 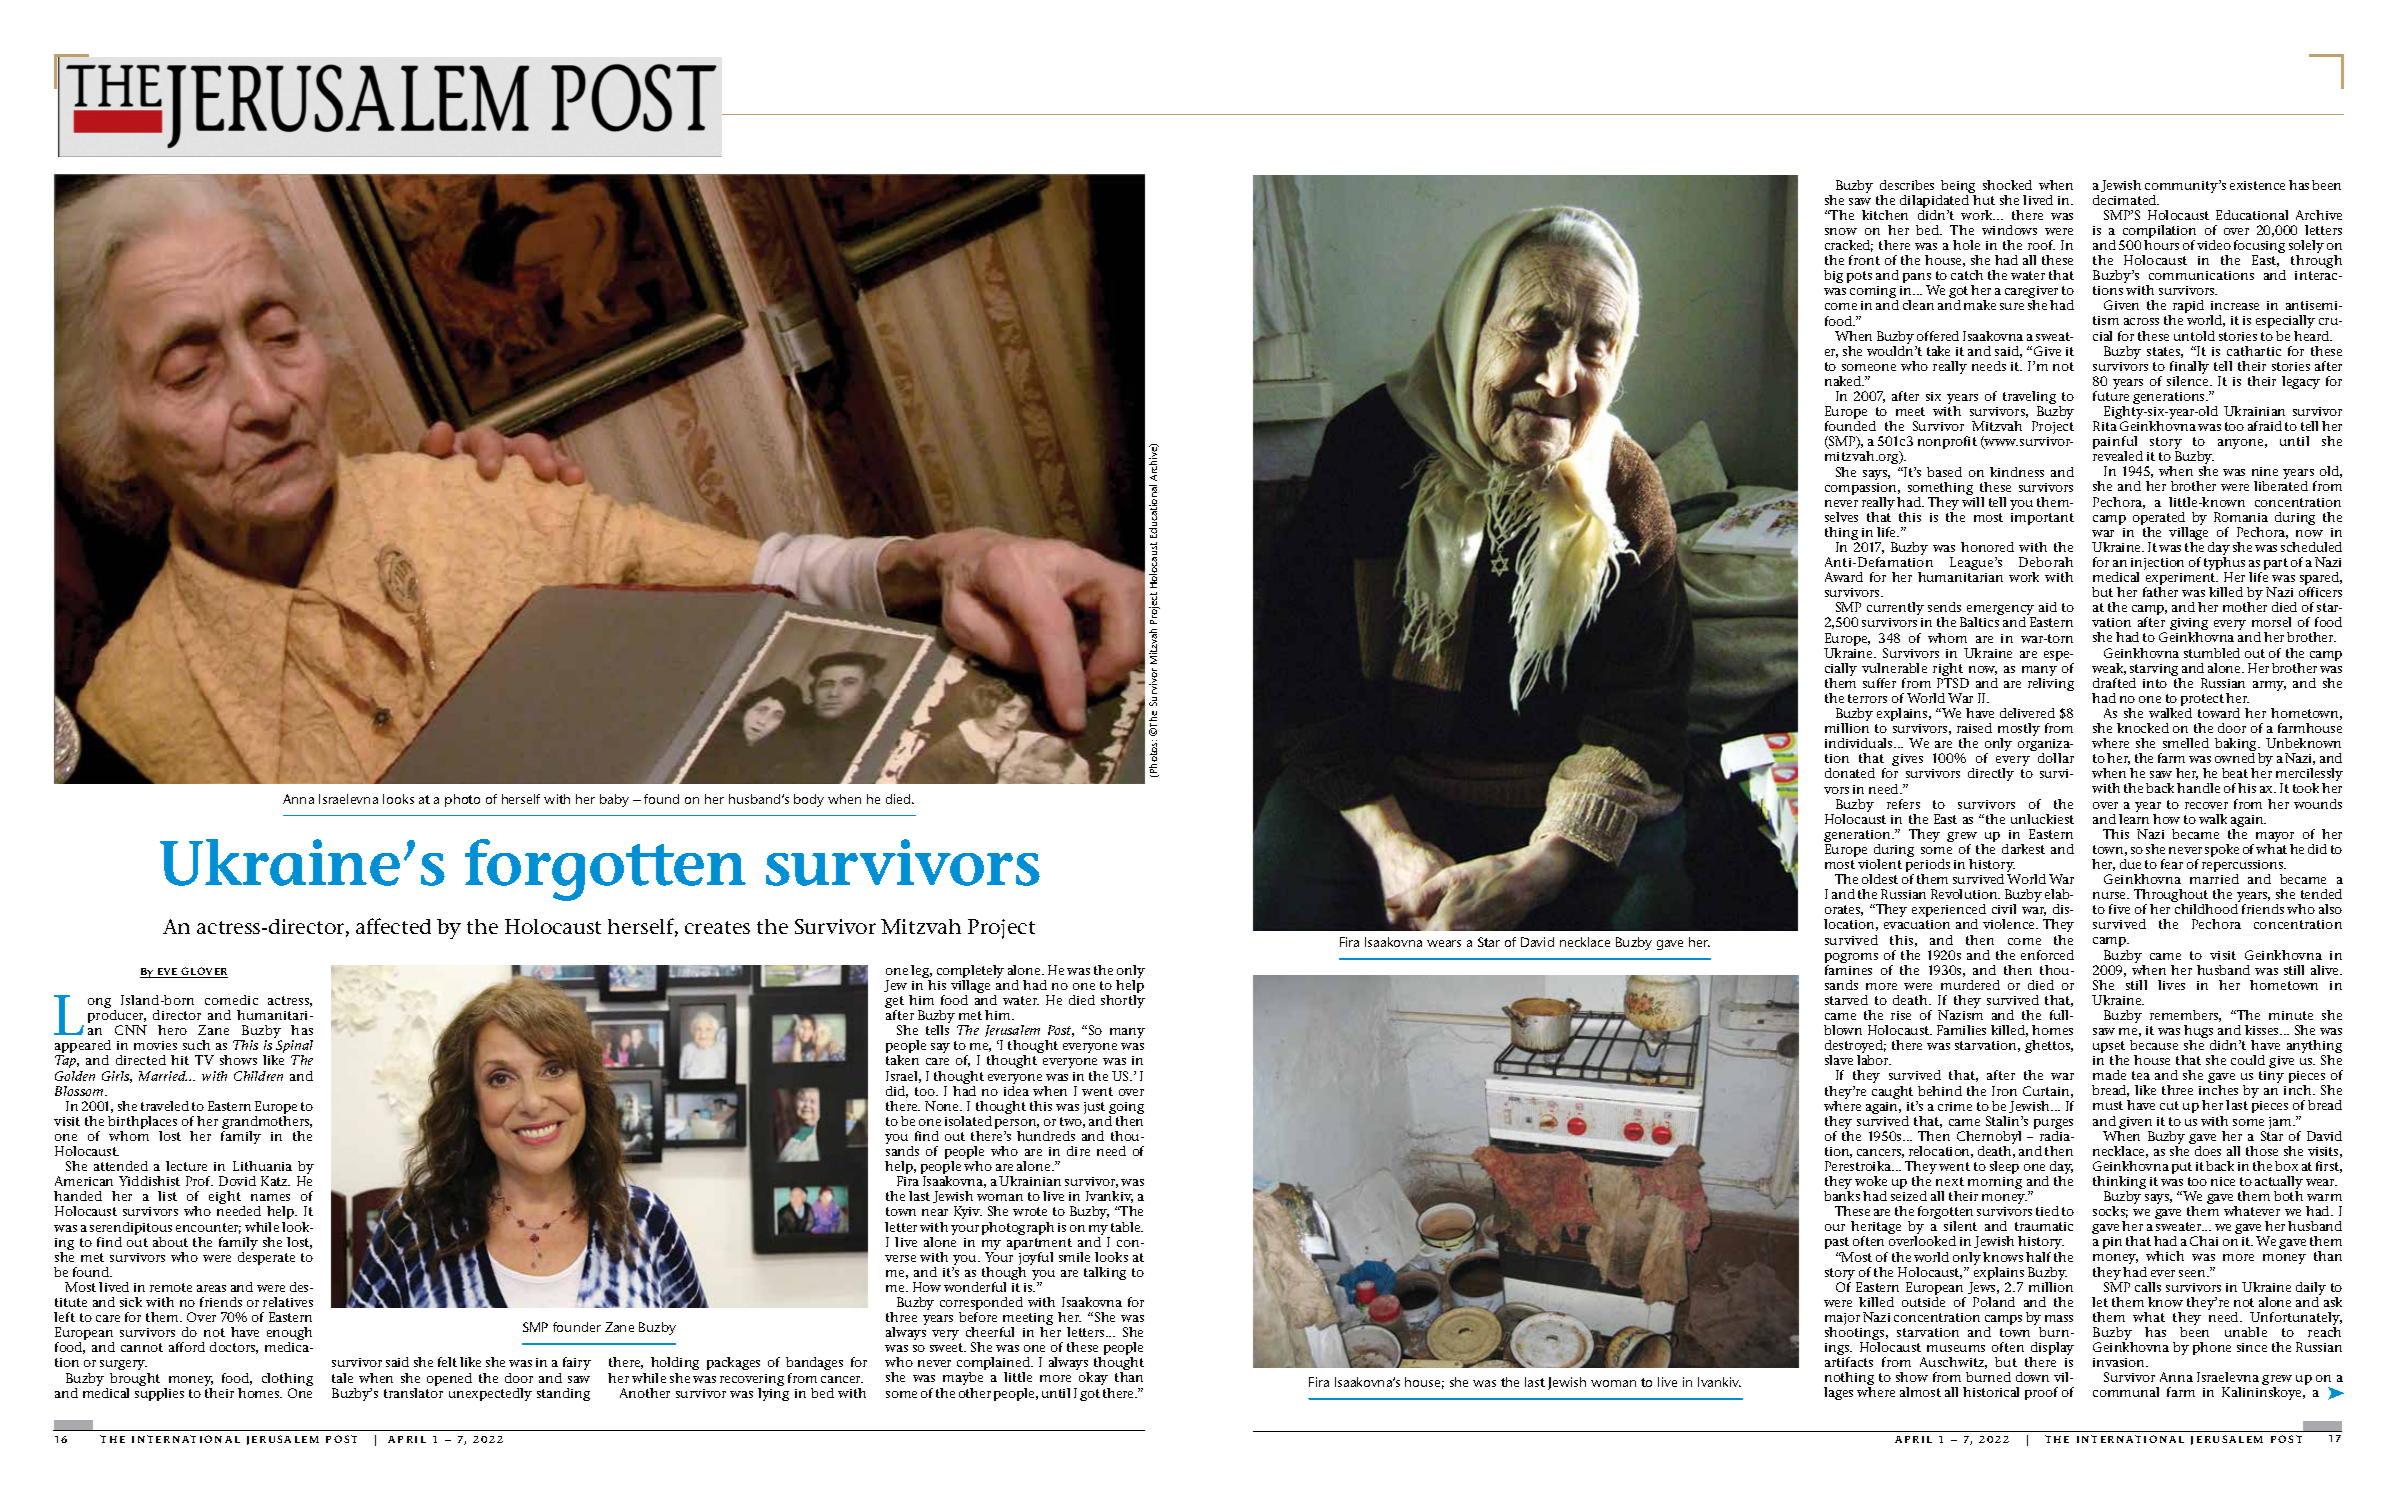 I want to click on going, so click(x=1126, y=1109).
